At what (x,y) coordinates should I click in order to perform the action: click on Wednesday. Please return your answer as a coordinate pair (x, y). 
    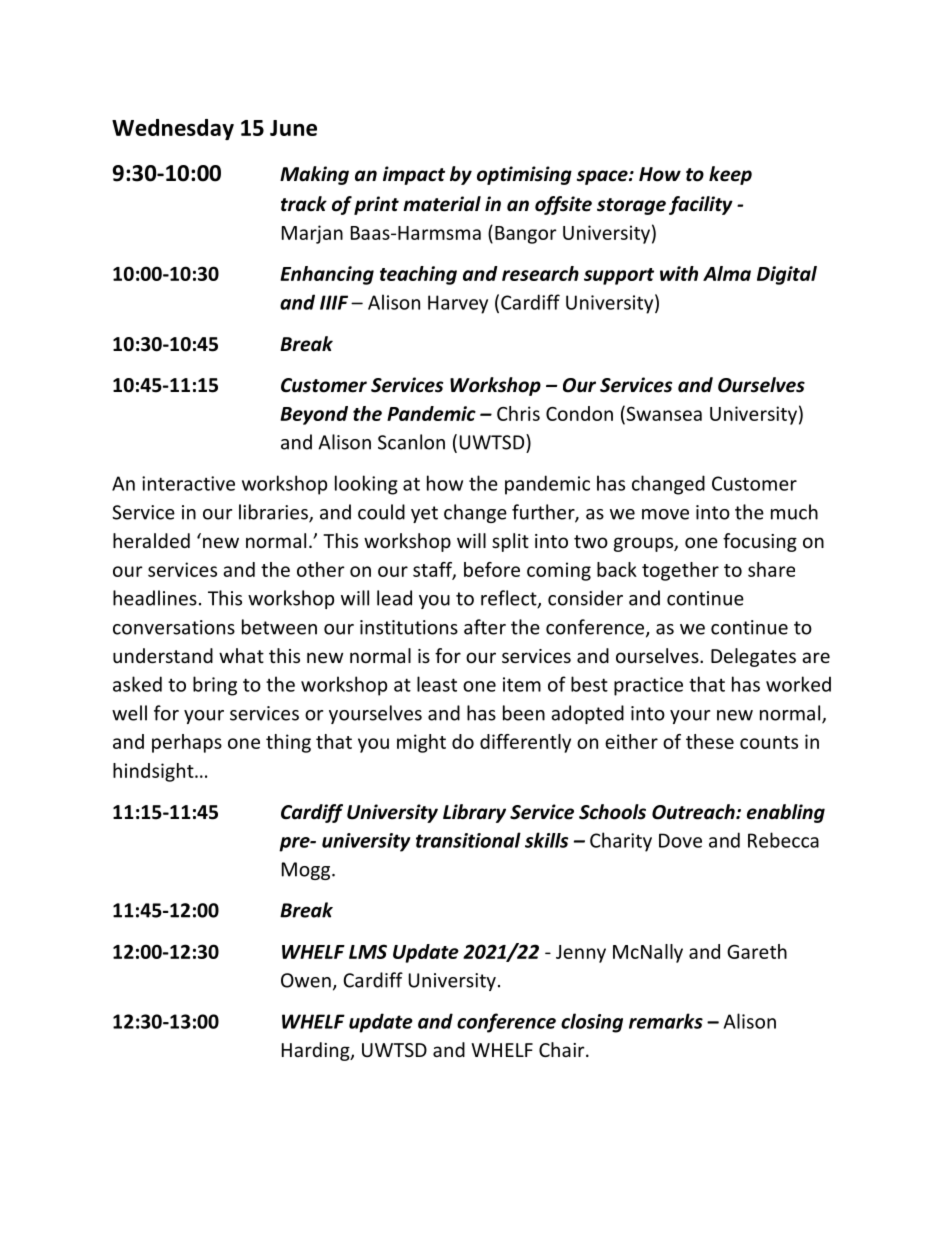
    Looking at the image, I should click on (173, 129).
